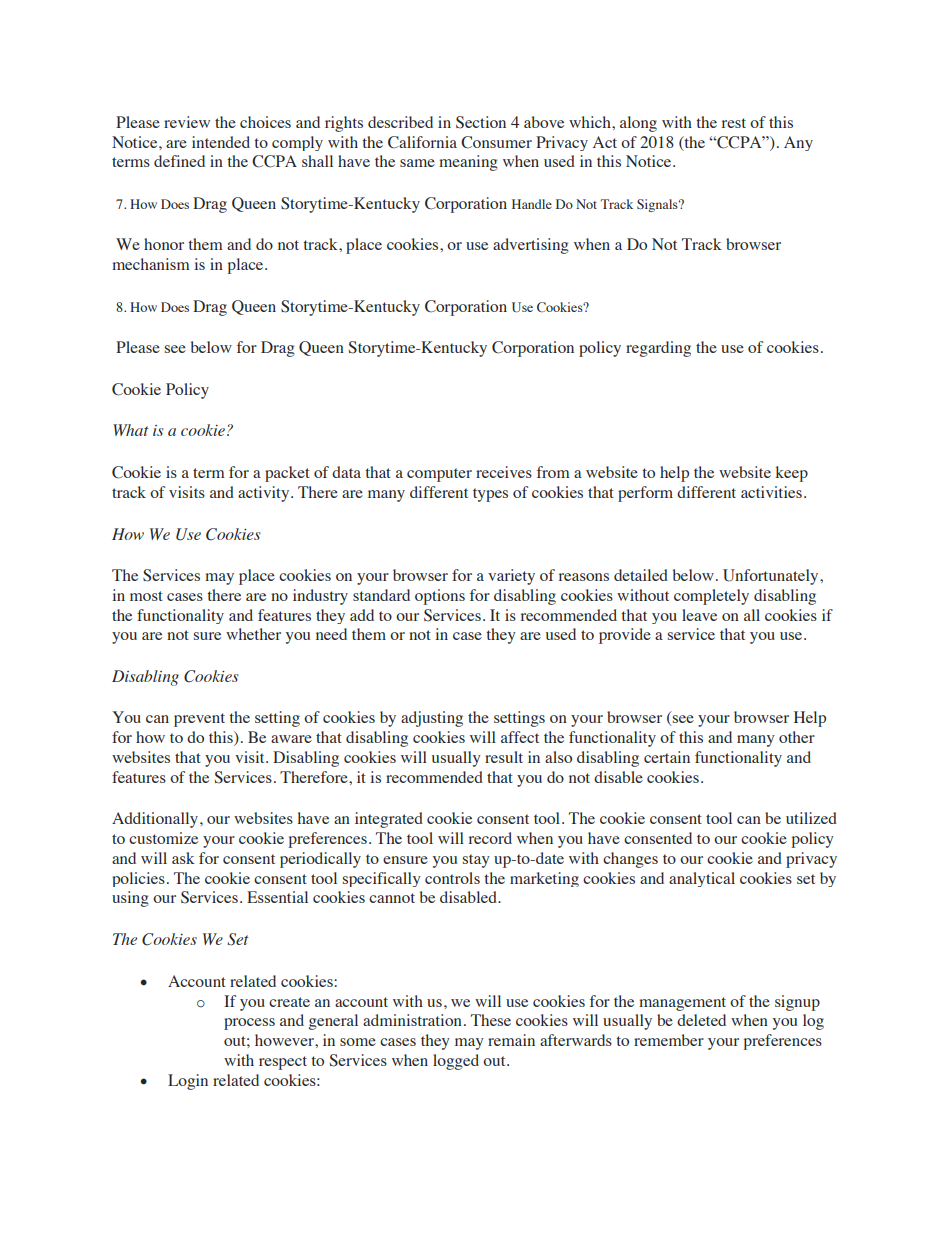 This screenshot has width=952, height=1233. Describe the element at coordinates (440, 597) in the screenshot. I see `options` at that location.
